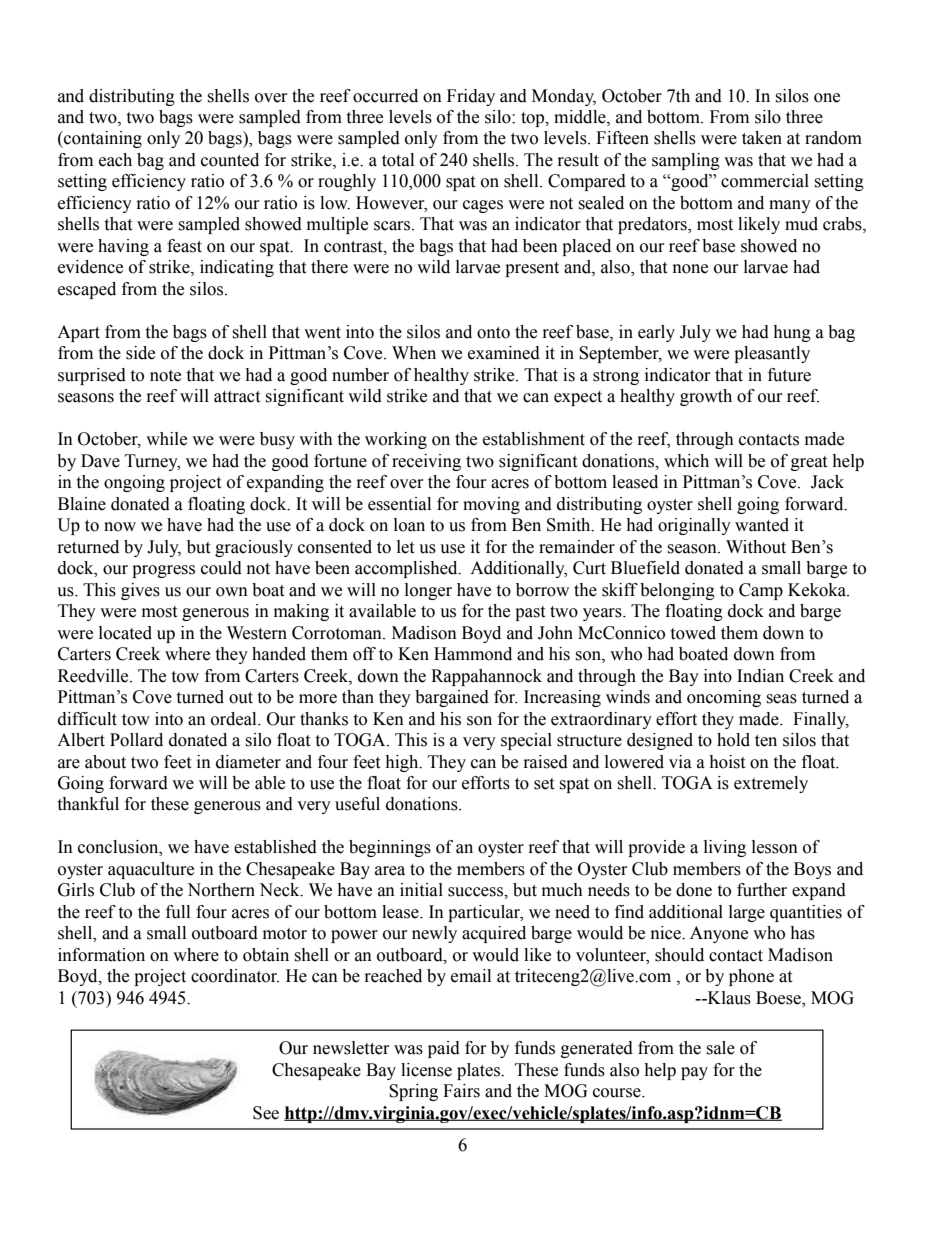 This image has width=952, height=1233. I want to click on Friday, so click(471, 97).
